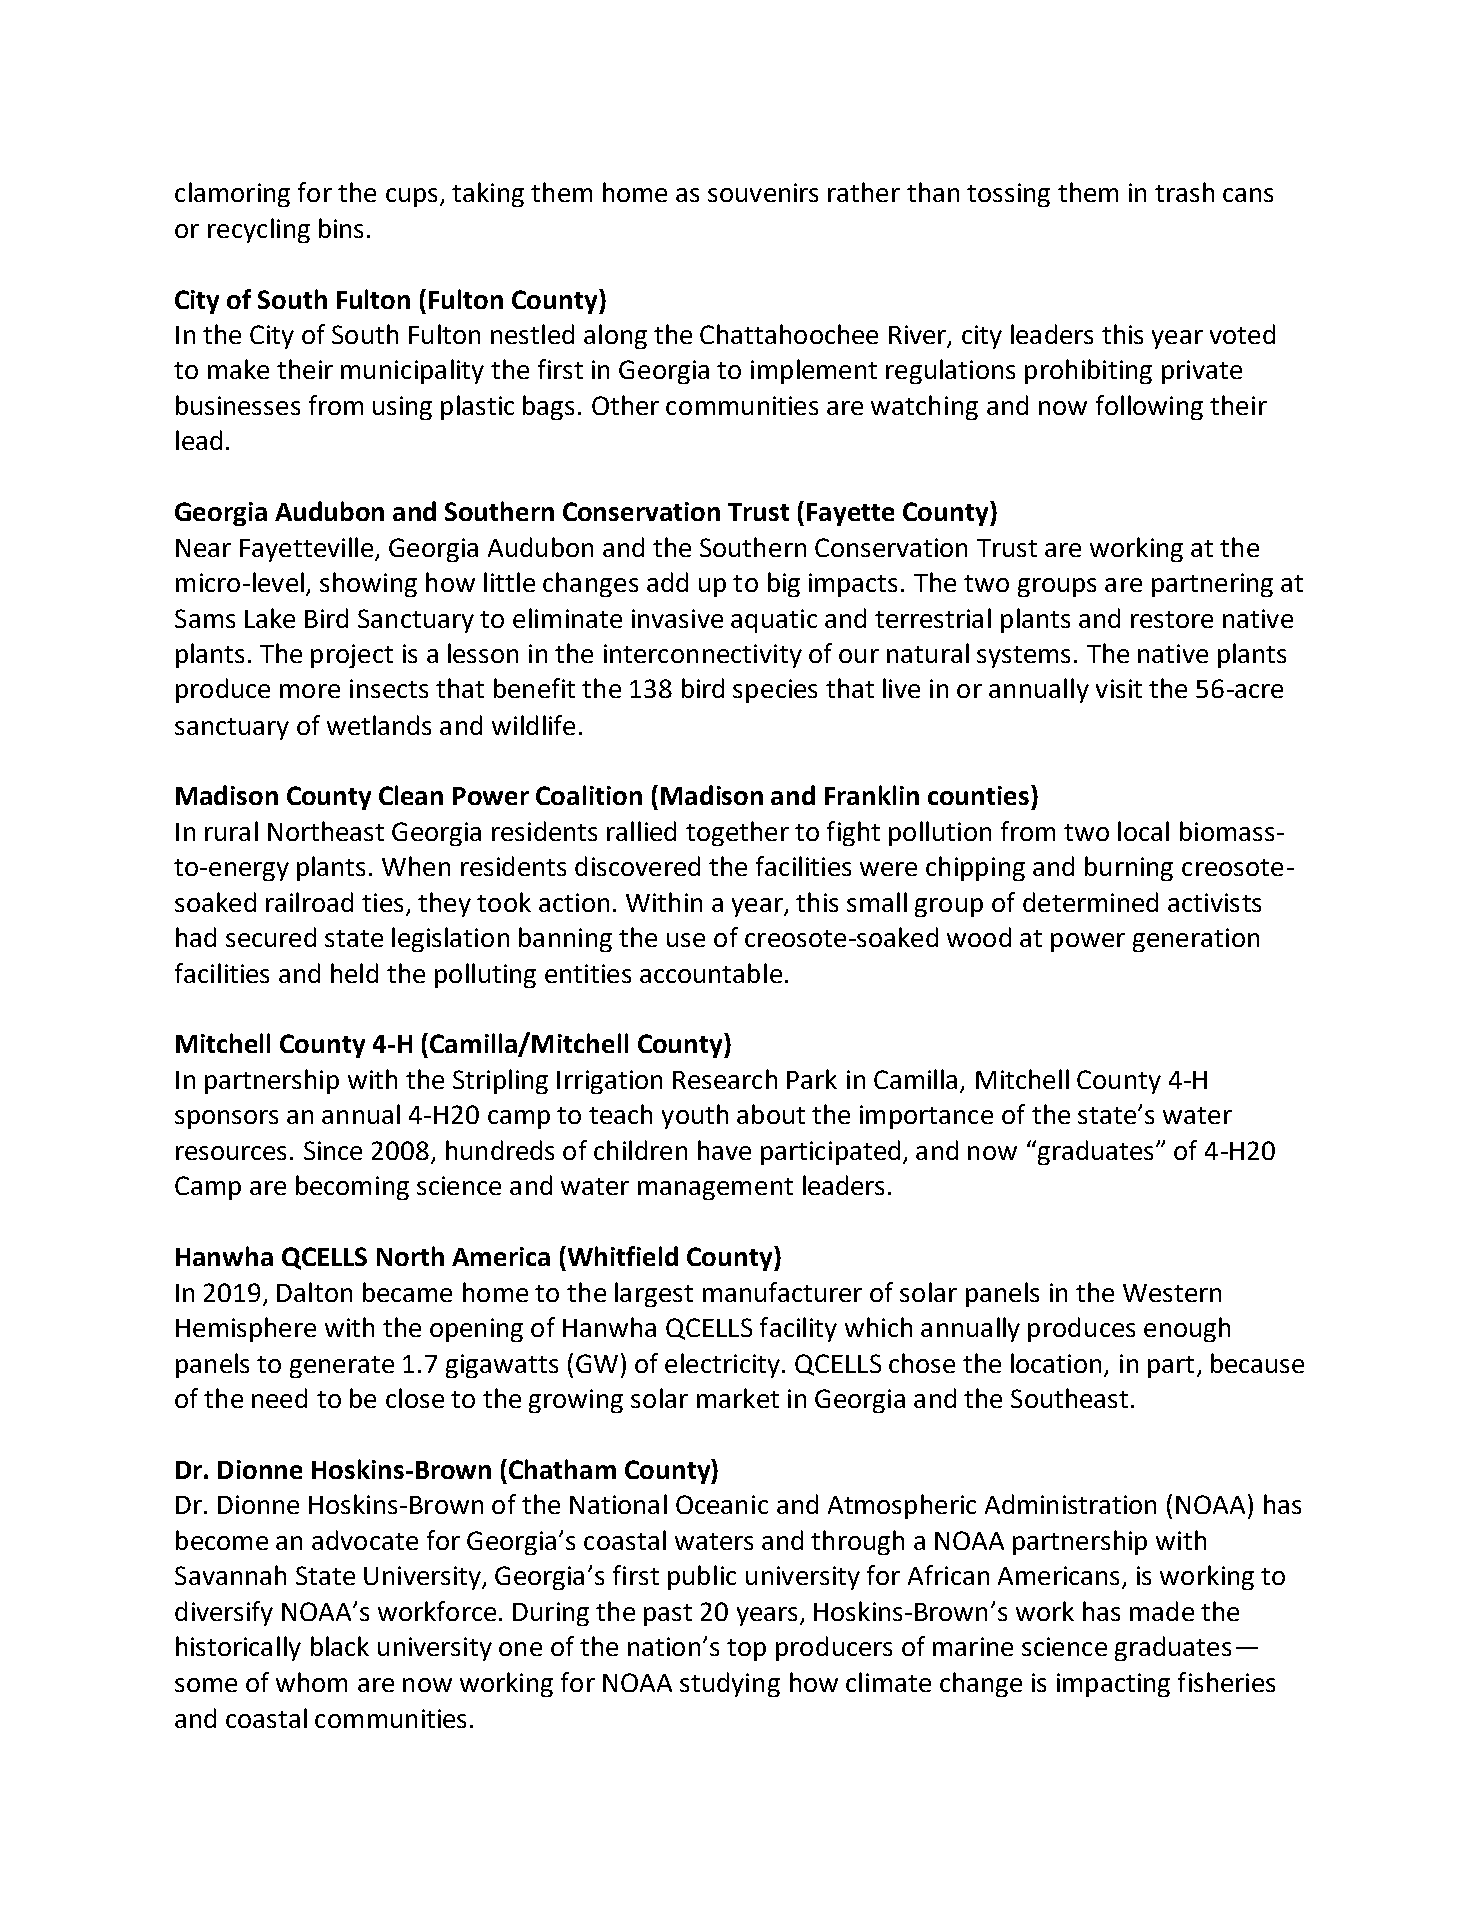  I want to click on black, so click(340, 1646).
